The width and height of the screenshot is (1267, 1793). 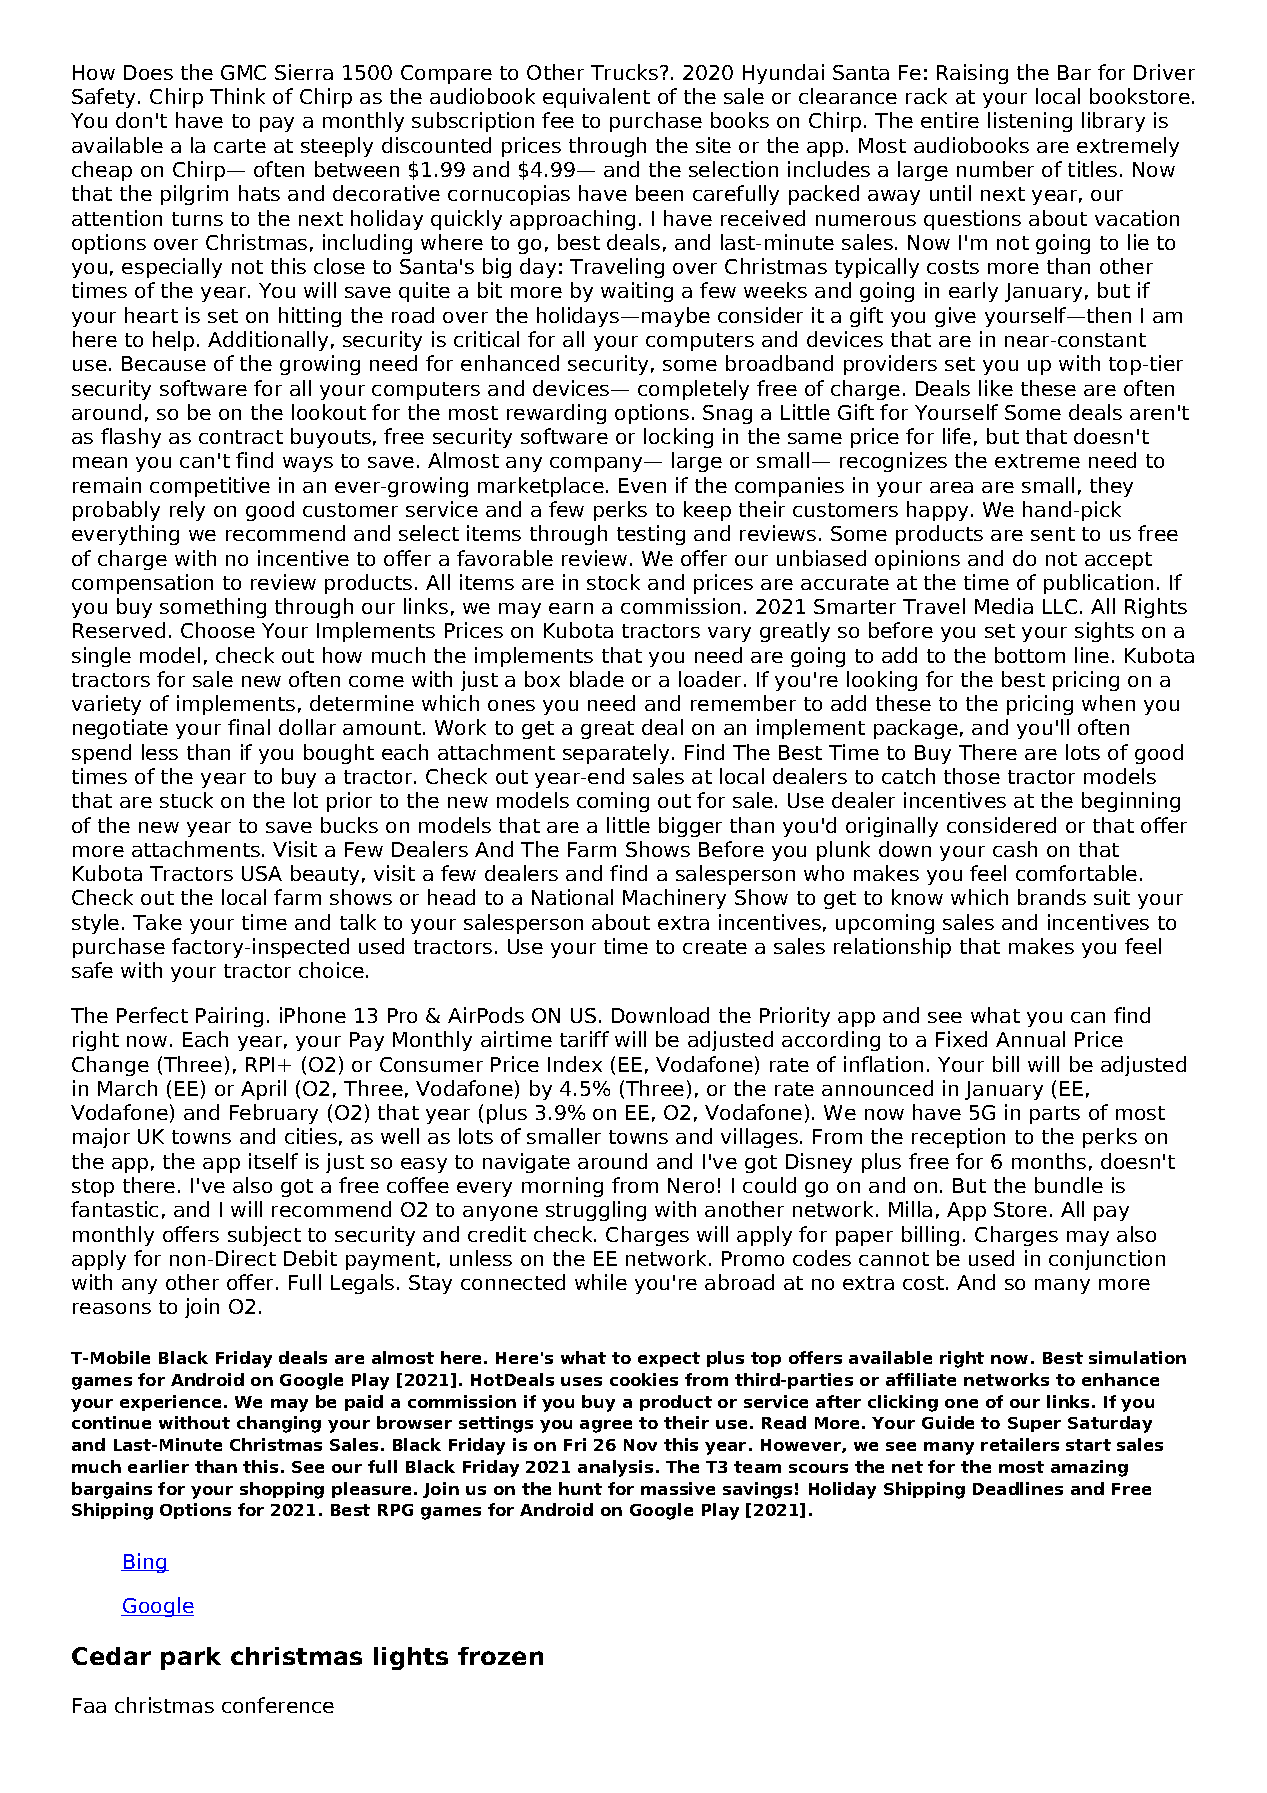 What do you see at coordinates (596, 98) in the screenshot?
I see `equivalent` at bounding box center [596, 98].
